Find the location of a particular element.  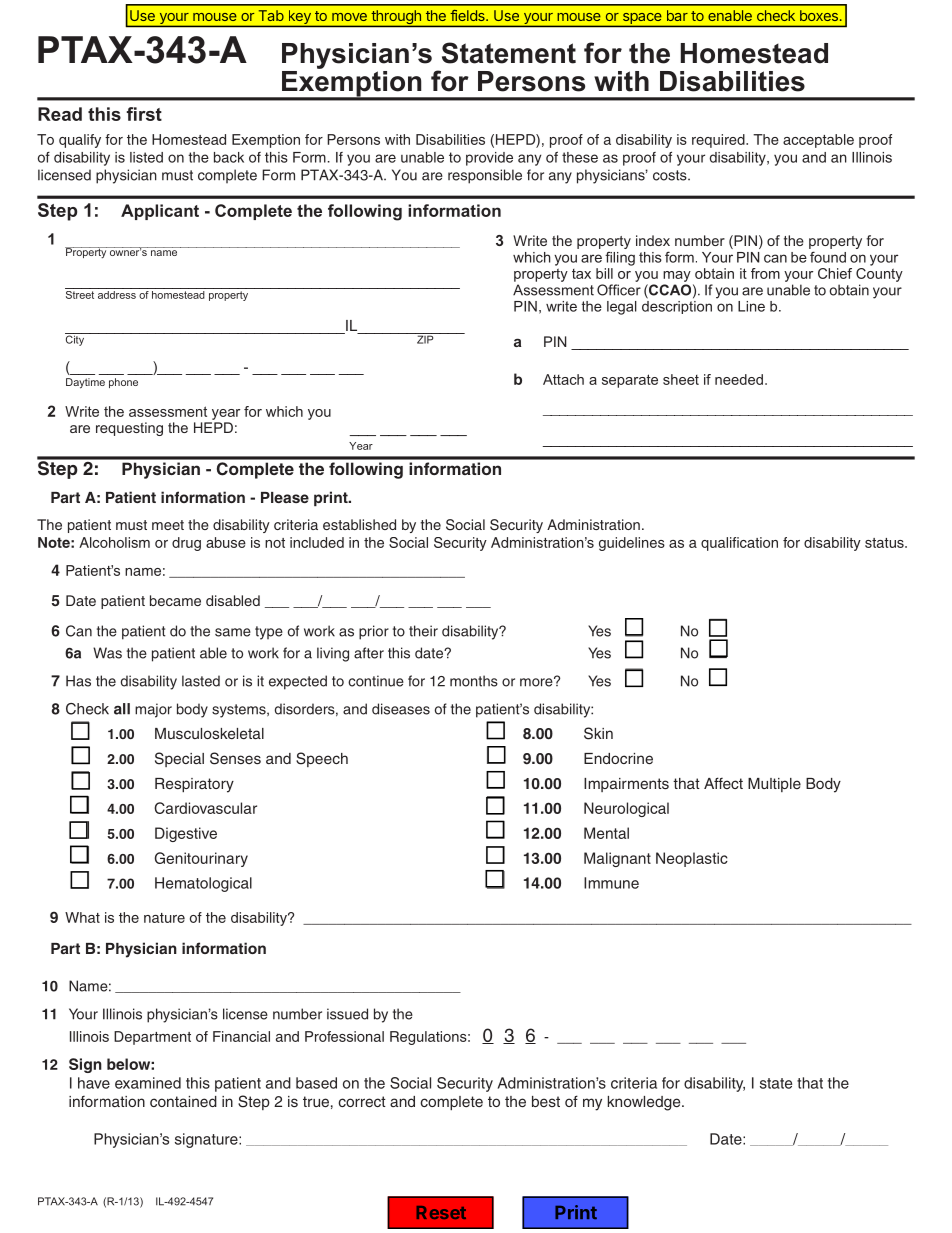

Attach is located at coordinates (563, 379).
